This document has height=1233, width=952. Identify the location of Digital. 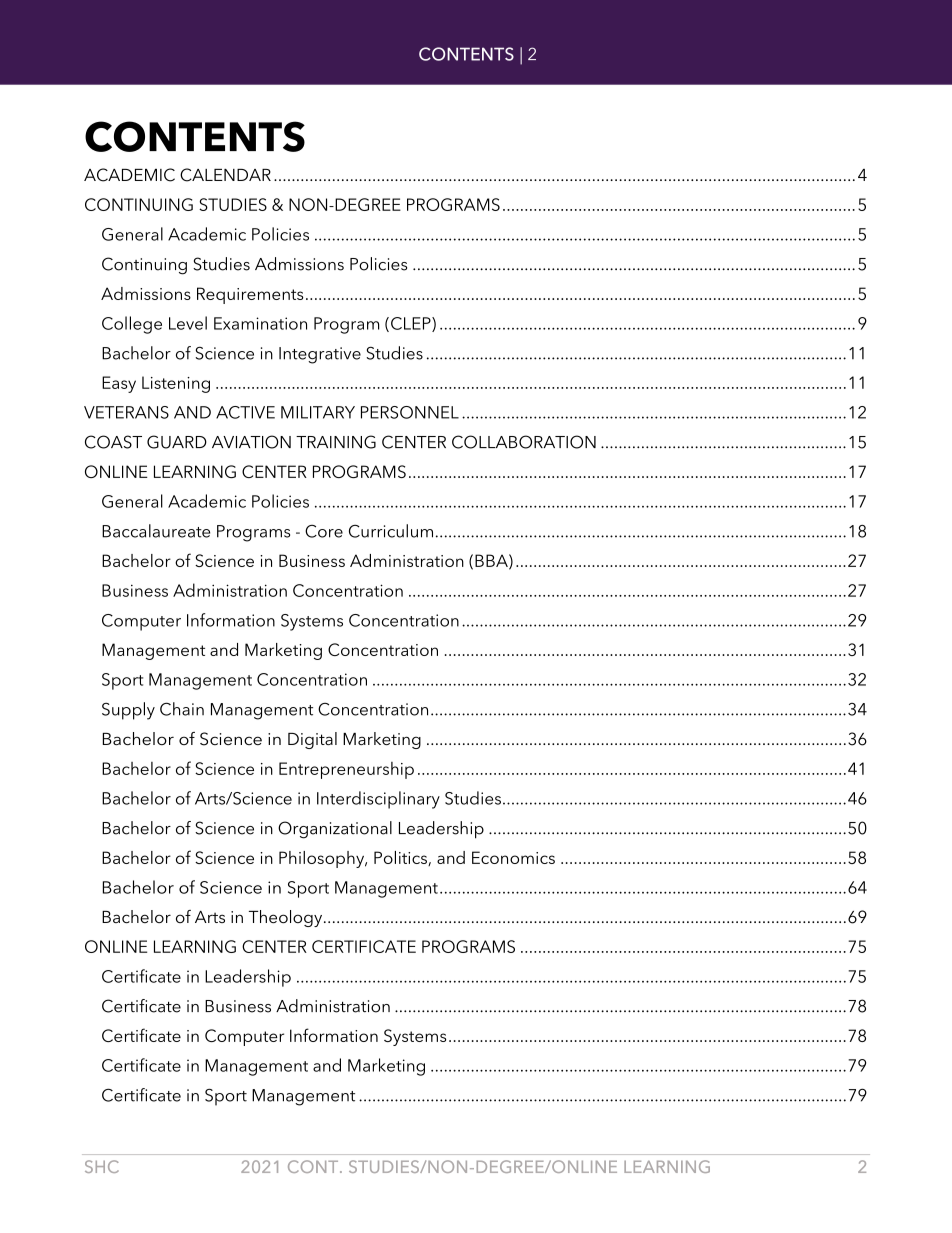
(312, 740).
